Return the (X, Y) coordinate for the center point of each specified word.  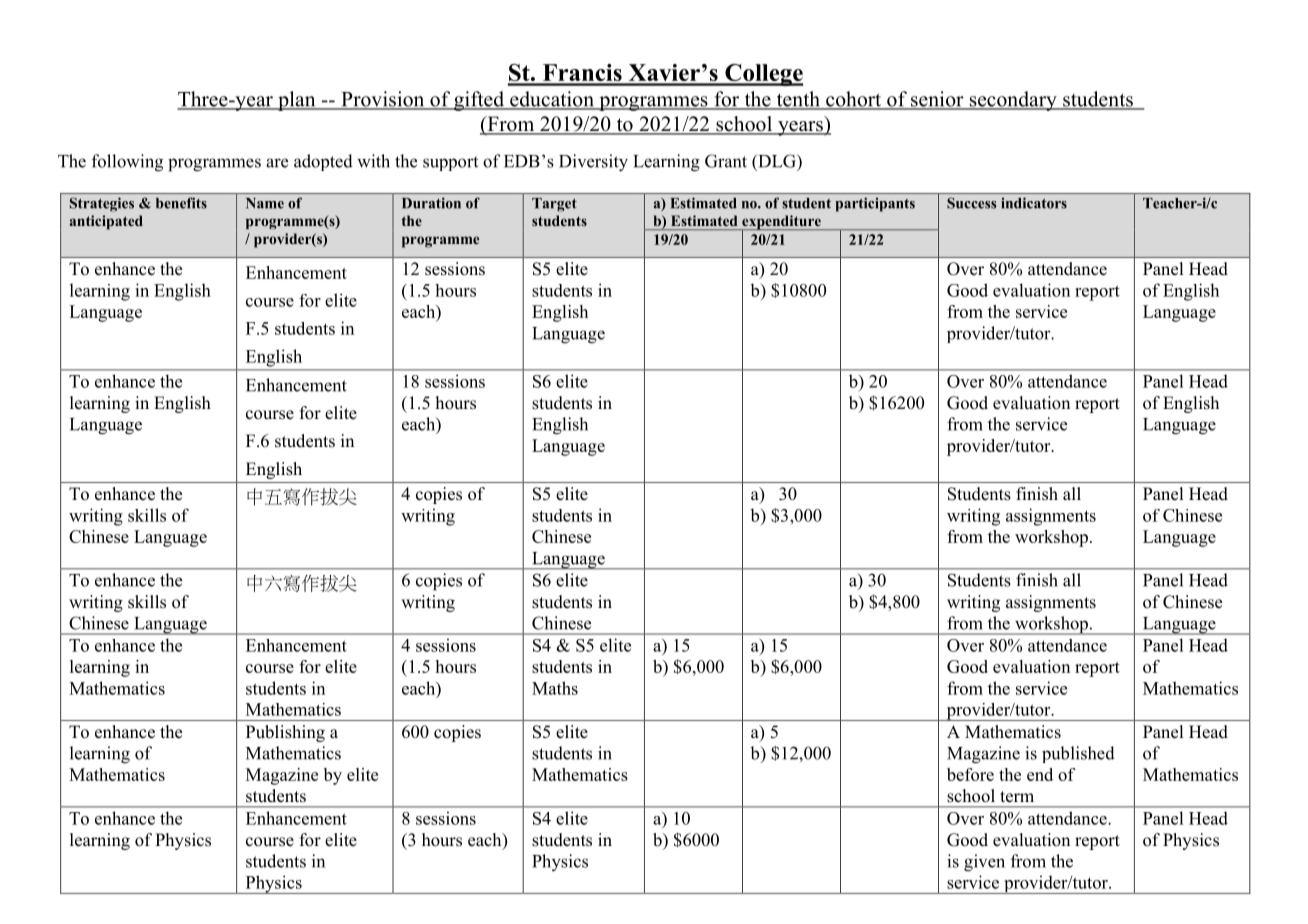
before (970, 774)
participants (875, 204)
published (1078, 754)
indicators (1034, 203)
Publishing (285, 733)
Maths (555, 688)
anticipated (106, 222)
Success (971, 203)
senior (937, 100)
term (1017, 797)
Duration (431, 203)
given (984, 863)
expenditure (781, 223)
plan (297, 101)
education (552, 100)
